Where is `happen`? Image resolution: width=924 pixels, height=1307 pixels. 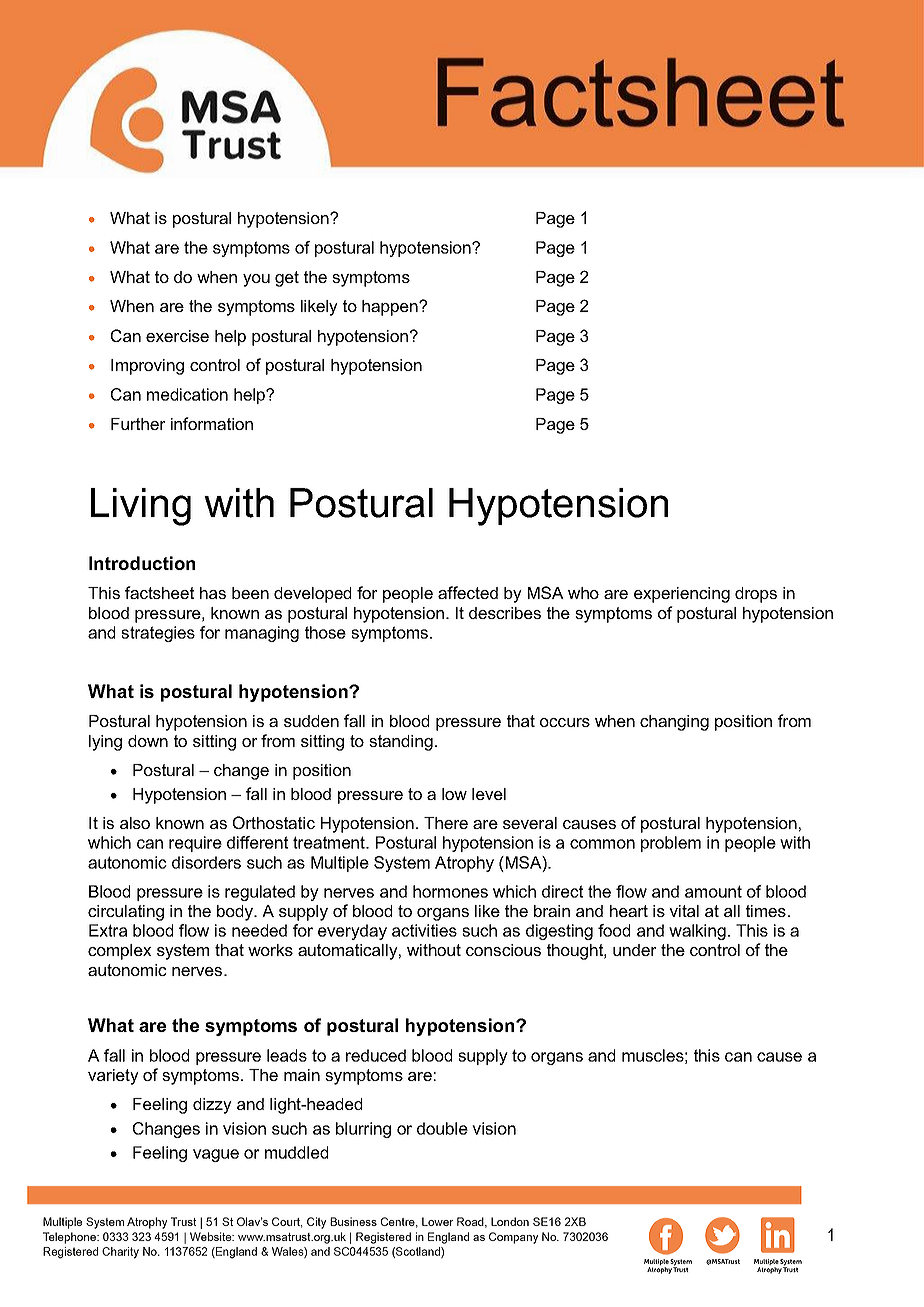 happen is located at coordinates (391, 308).
